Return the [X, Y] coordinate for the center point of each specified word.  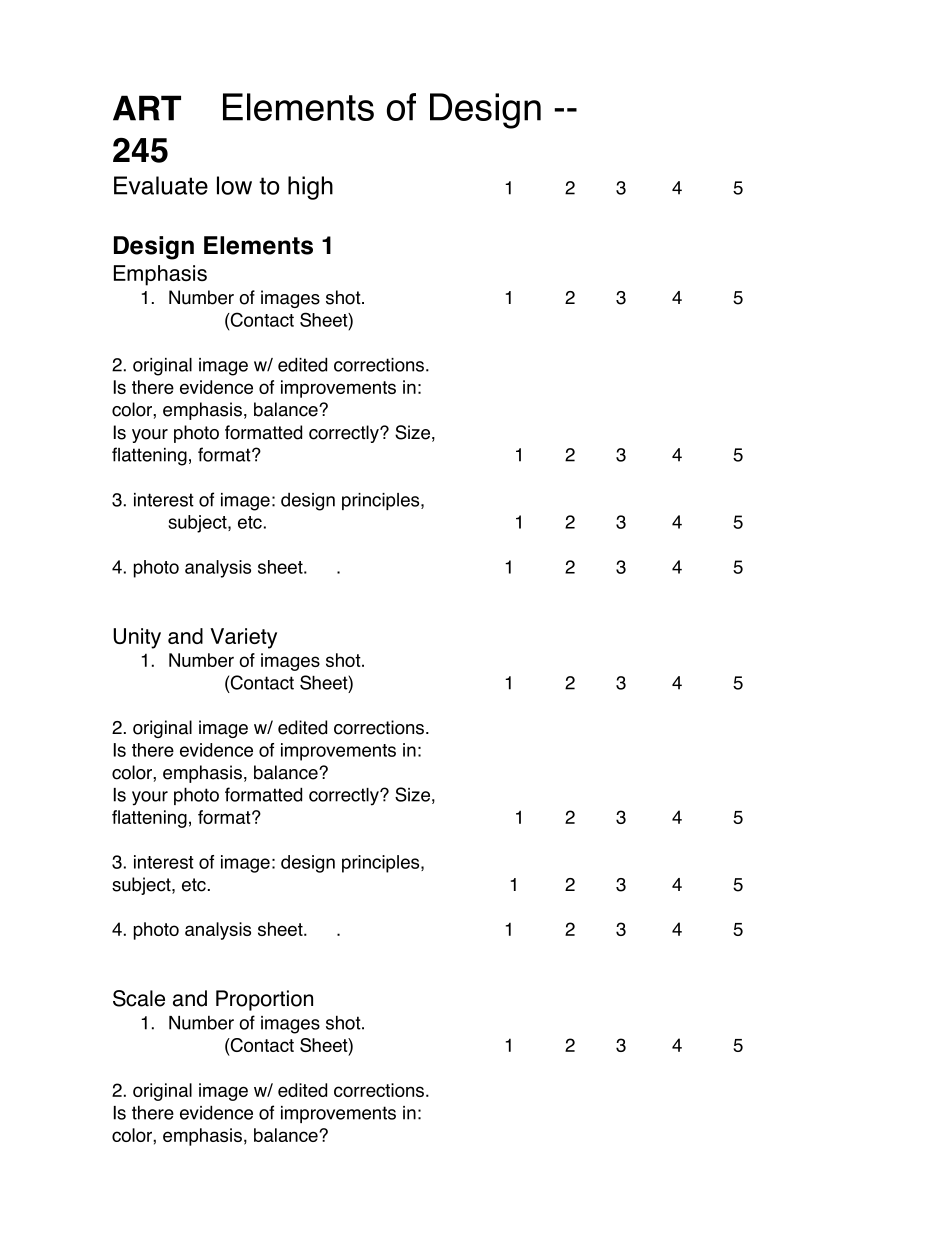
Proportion [264, 1000]
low [234, 185]
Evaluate [161, 185]
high [310, 188]
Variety [243, 638]
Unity [137, 638]
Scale [139, 998]
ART [147, 108]
